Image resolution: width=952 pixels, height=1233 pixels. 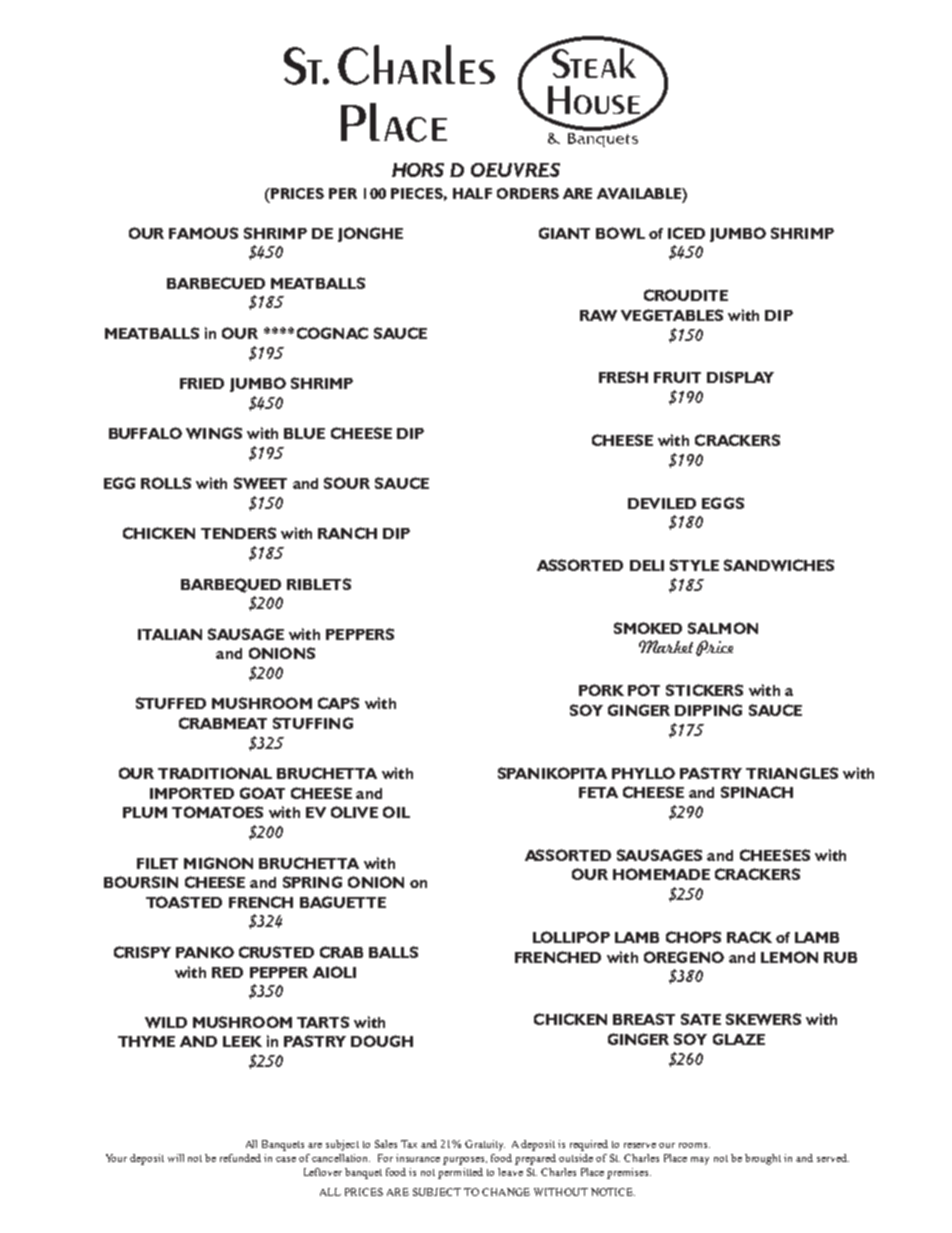 I want to click on HALF, so click(x=472, y=193).
